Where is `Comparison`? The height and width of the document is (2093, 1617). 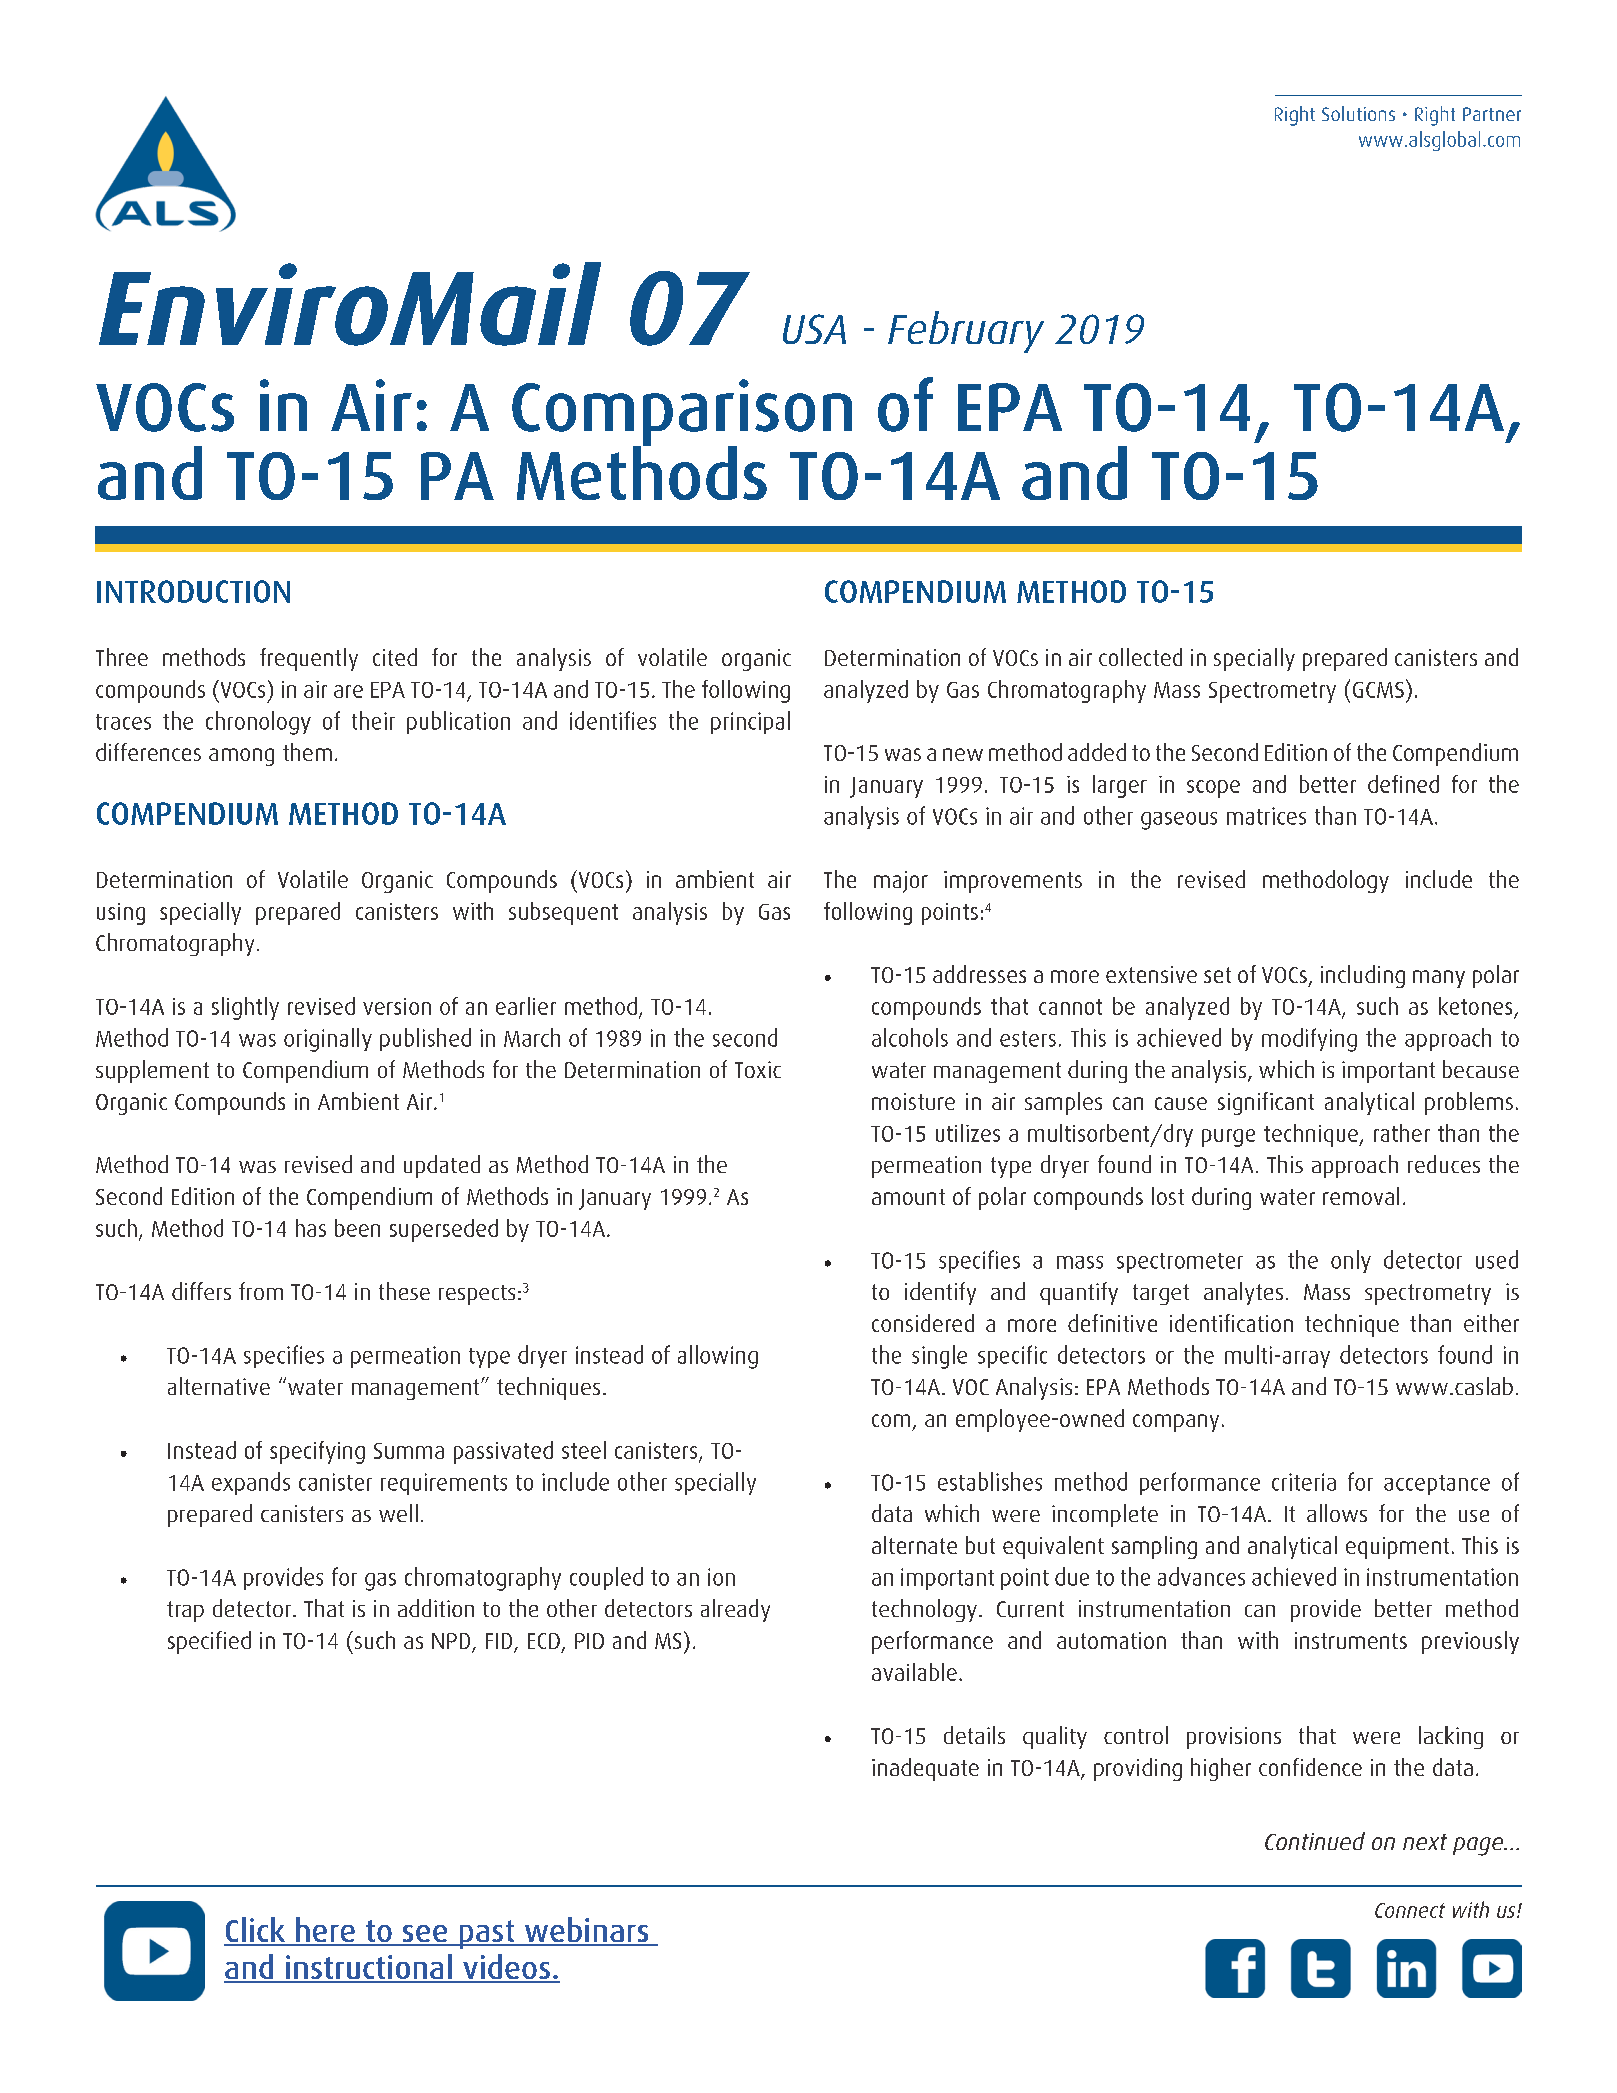
Comparison is located at coordinates (682, 413).
